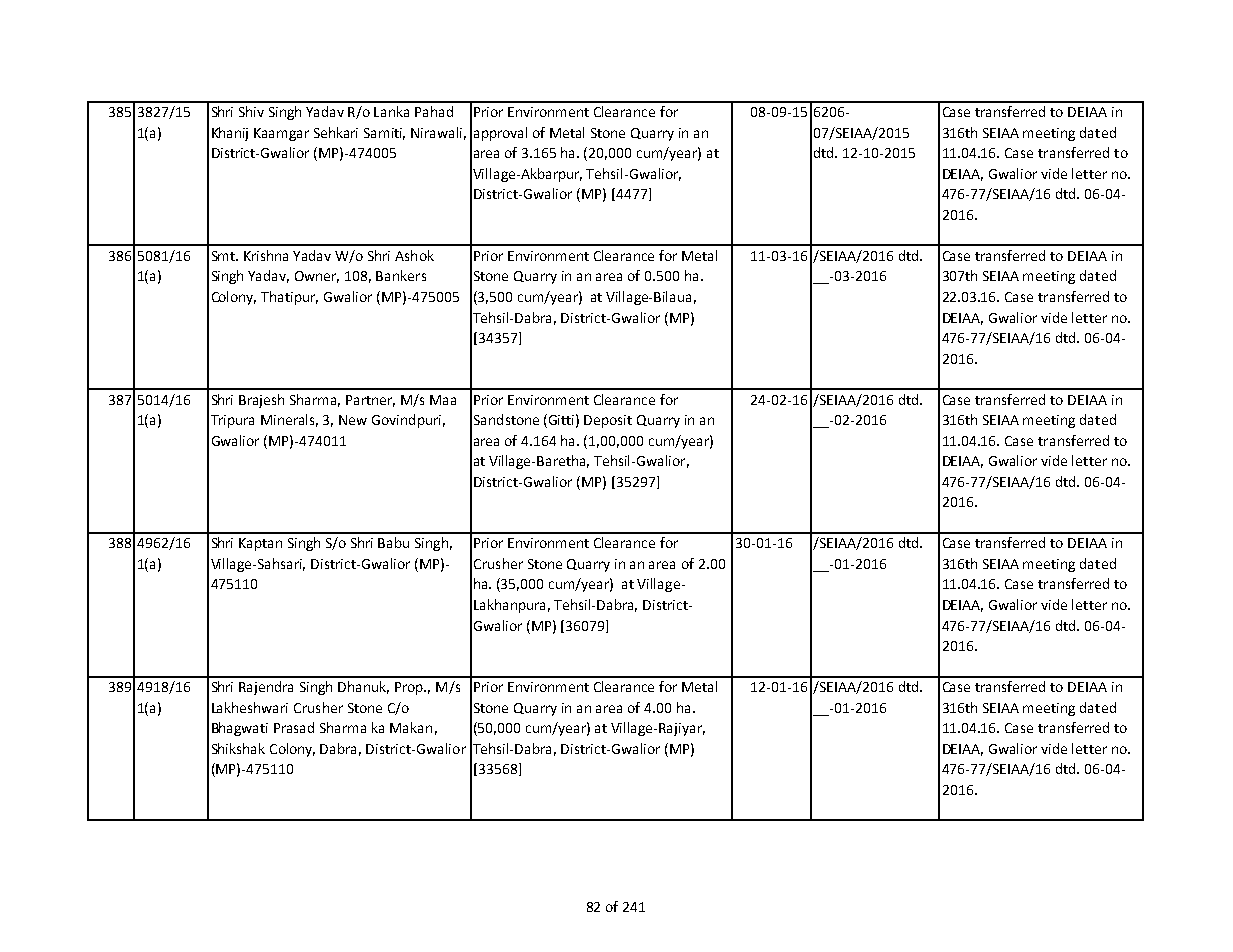 This document has height=952, width=1233. I want to click on Prasad, so click(294, 727).
